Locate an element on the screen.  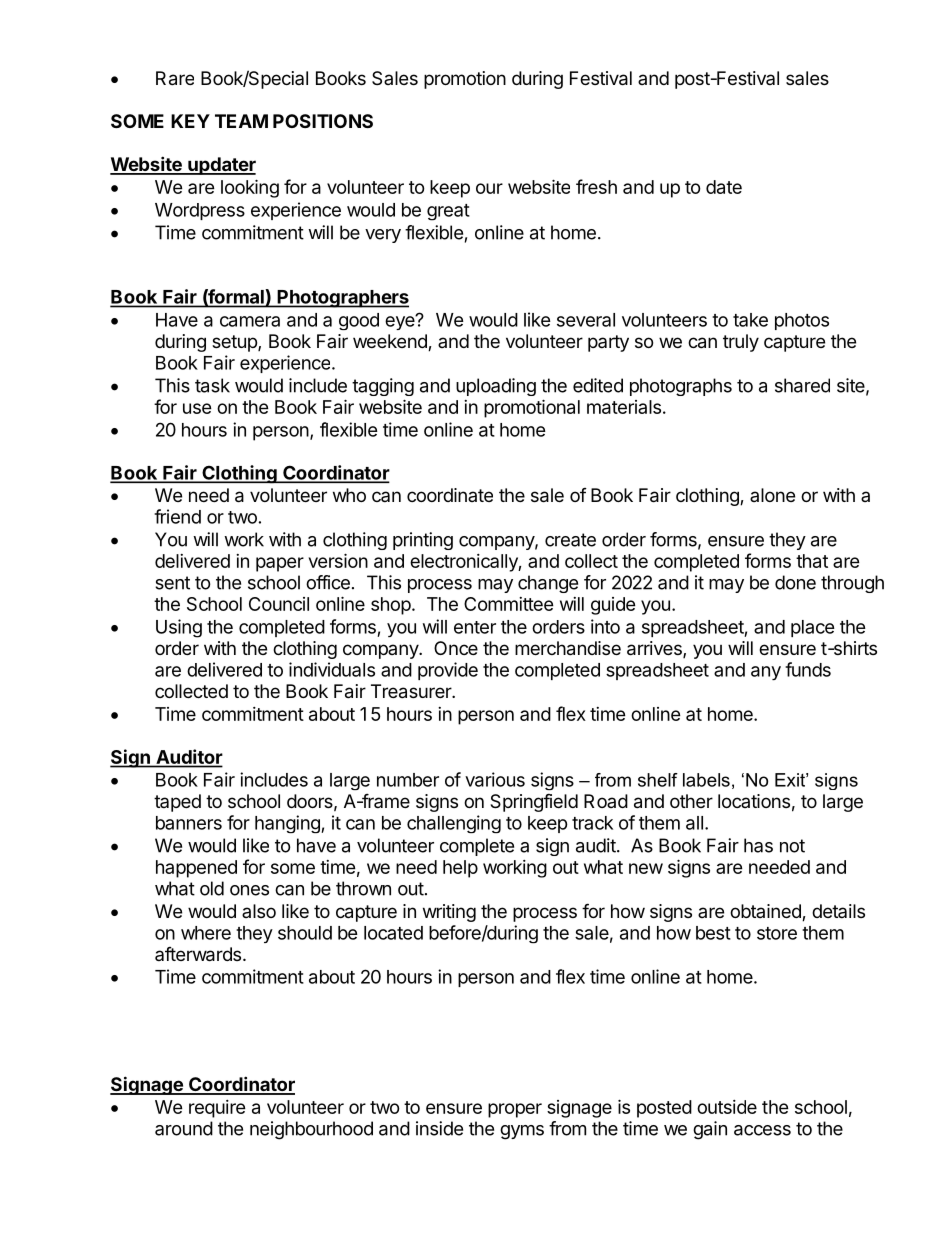
hanging is located at coordinates (288, 824).
